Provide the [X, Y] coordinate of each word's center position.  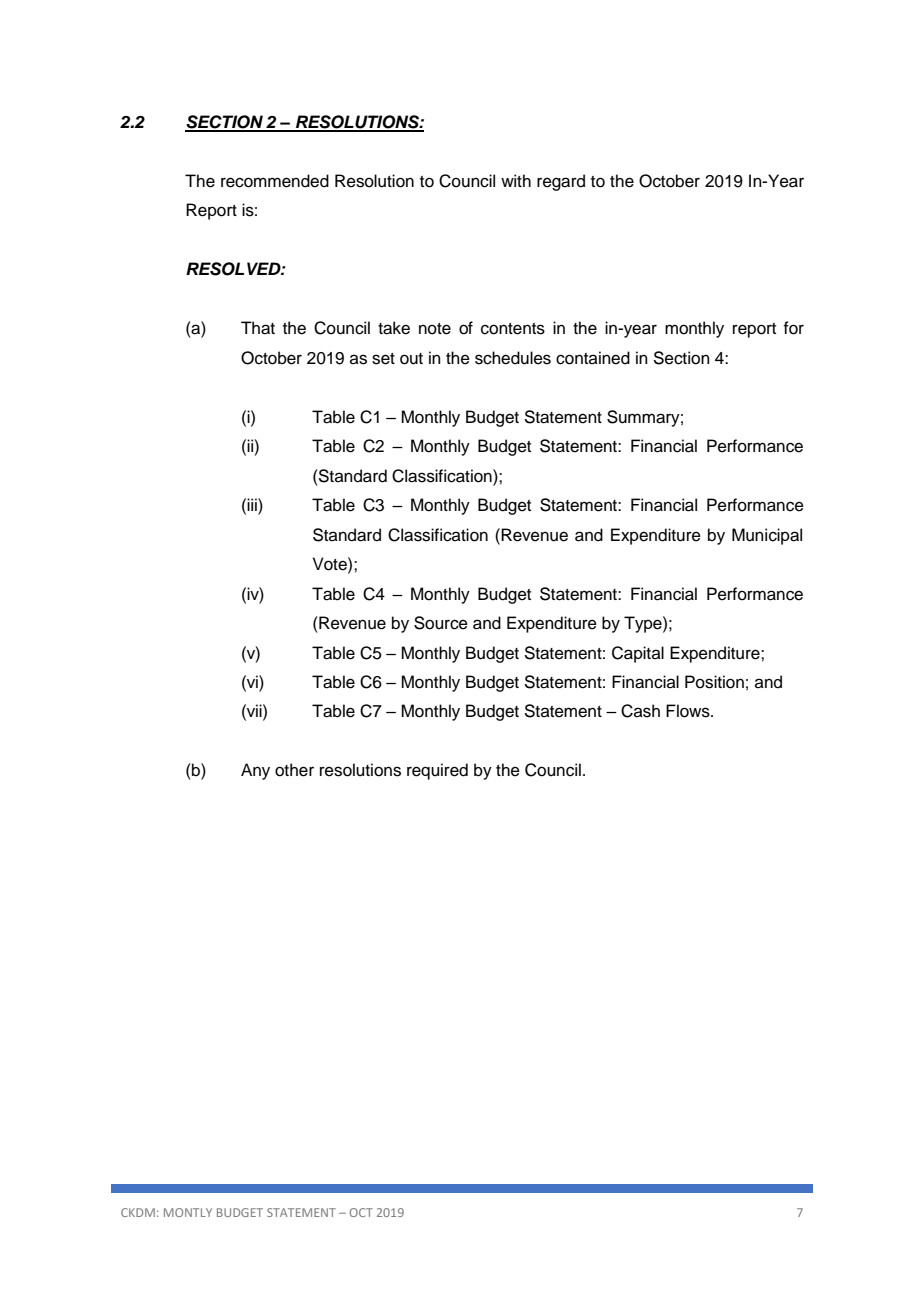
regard [561, 182]
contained [593, 358]
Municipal [767, 536]
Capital [638, 654]
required [437, 771]
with [516, 180]
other [294, 770]
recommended [275, 181]
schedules [513, 358]
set [383, 359]
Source [441, 623]
